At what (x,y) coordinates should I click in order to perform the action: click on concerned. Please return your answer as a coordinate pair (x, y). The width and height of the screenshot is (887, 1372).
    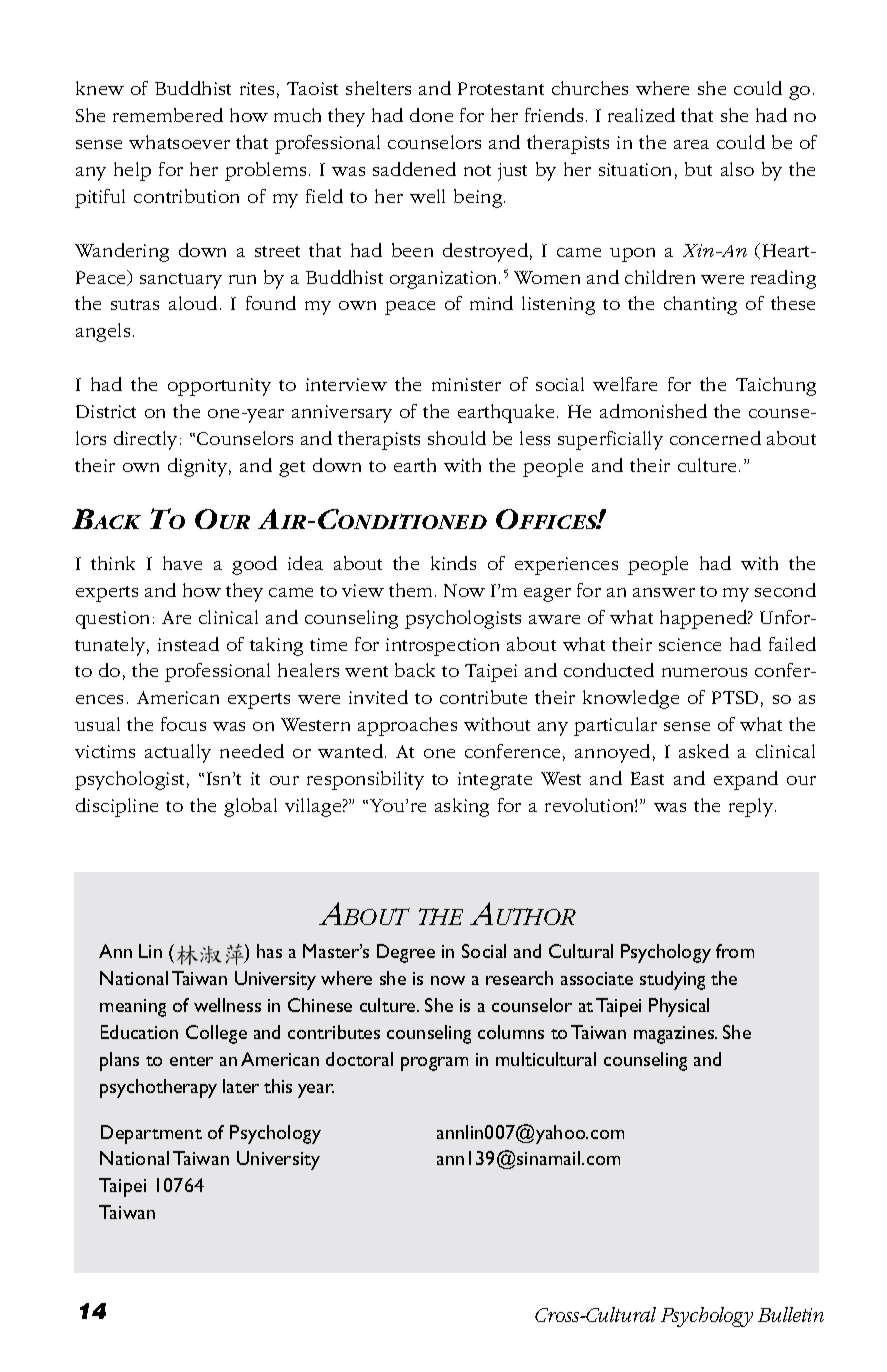
    Looking at the image, I should click on (715, 438).
